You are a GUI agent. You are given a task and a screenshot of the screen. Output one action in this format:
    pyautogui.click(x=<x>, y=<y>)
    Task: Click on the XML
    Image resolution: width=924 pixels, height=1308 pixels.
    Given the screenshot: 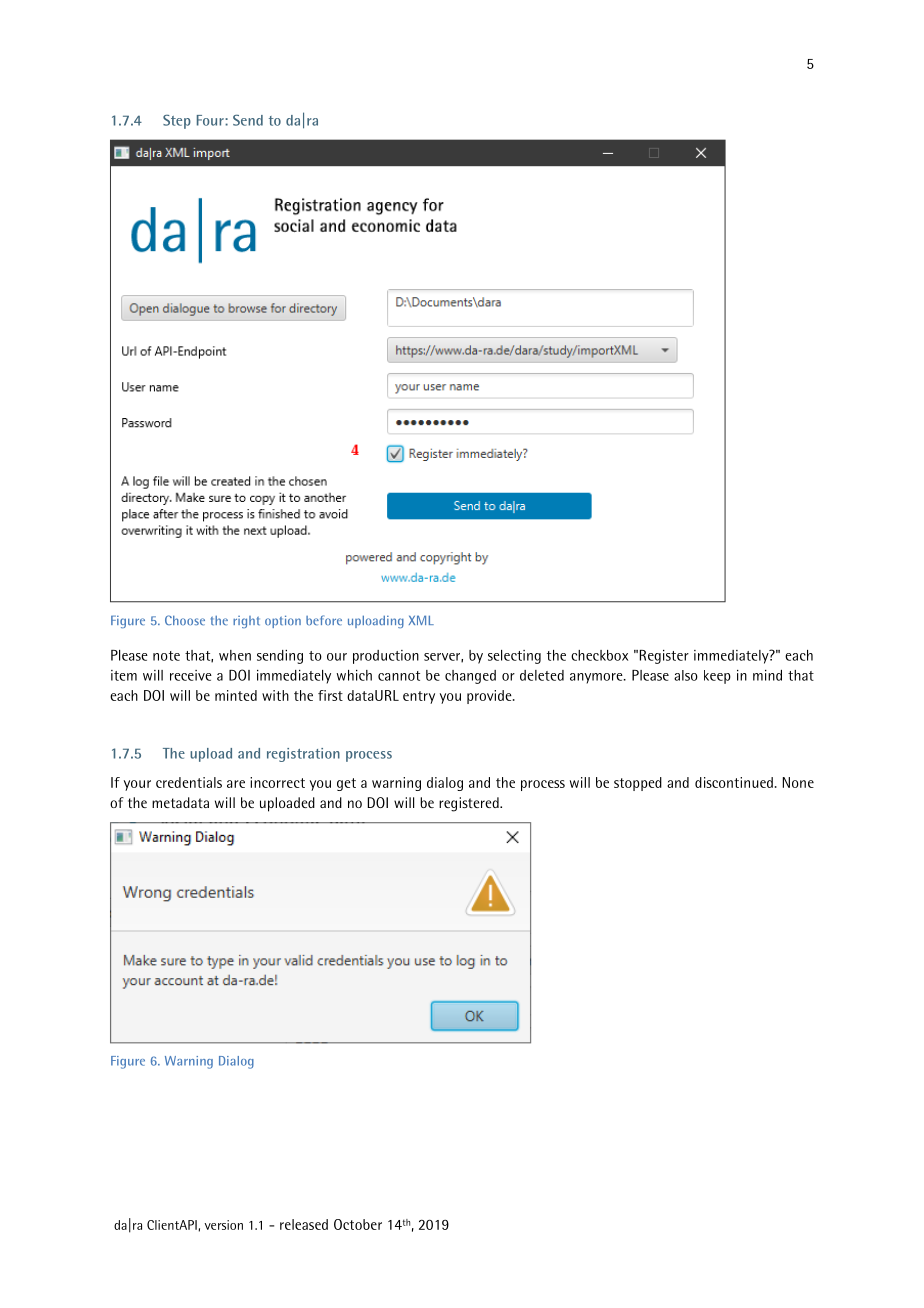 What is the action you would take?
    pyautogui.click(x=421, y=620)
